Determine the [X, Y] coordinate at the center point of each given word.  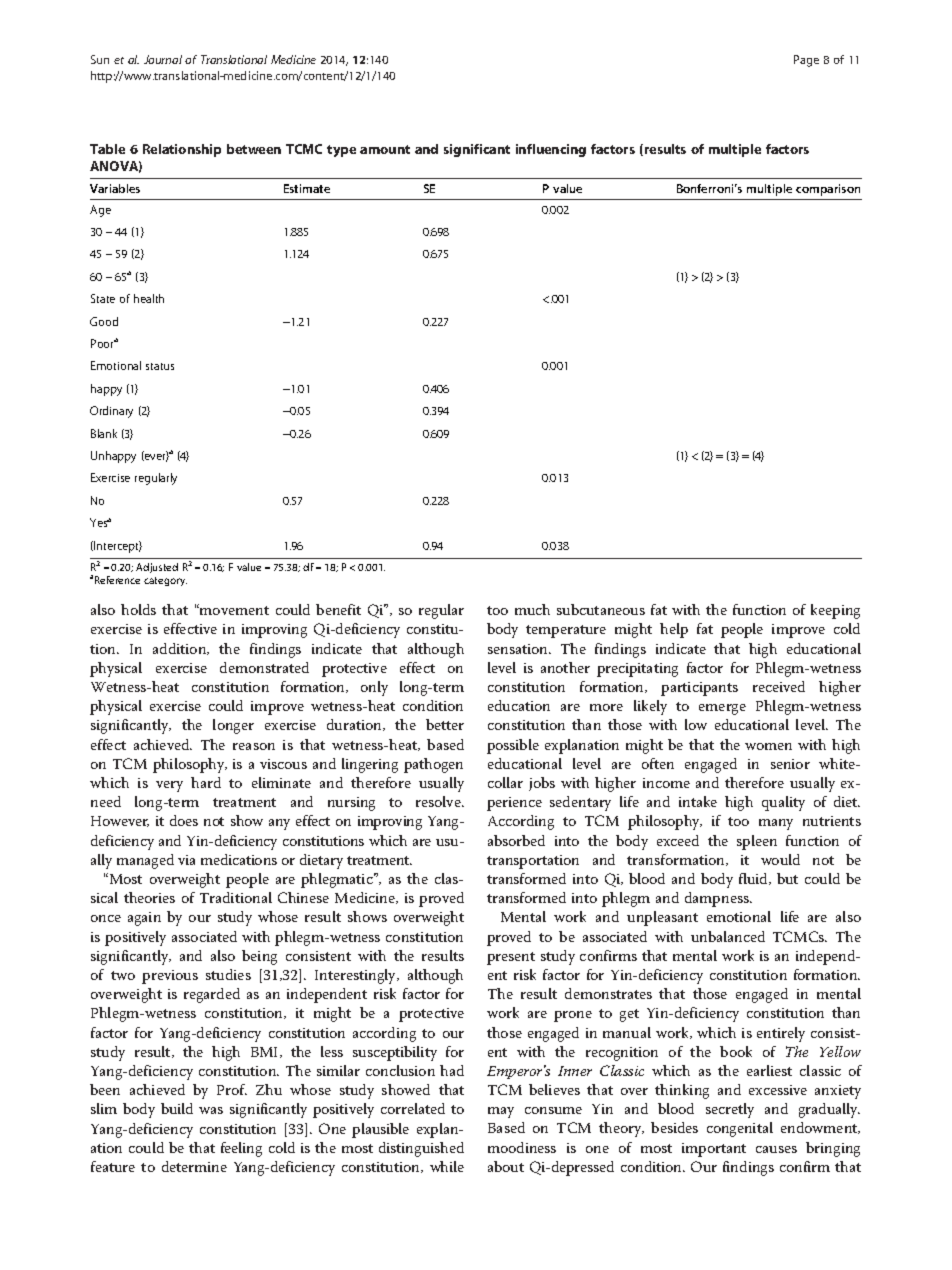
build [177, 1108]
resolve [439, 801]
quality [783, 803]
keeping [835, 611]
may [501, 1112]
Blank [104, 433]
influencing [551, 150]
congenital [740, 1129]
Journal [163, 59]
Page [806, 61]
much [532, 609]
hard [206, 782]
